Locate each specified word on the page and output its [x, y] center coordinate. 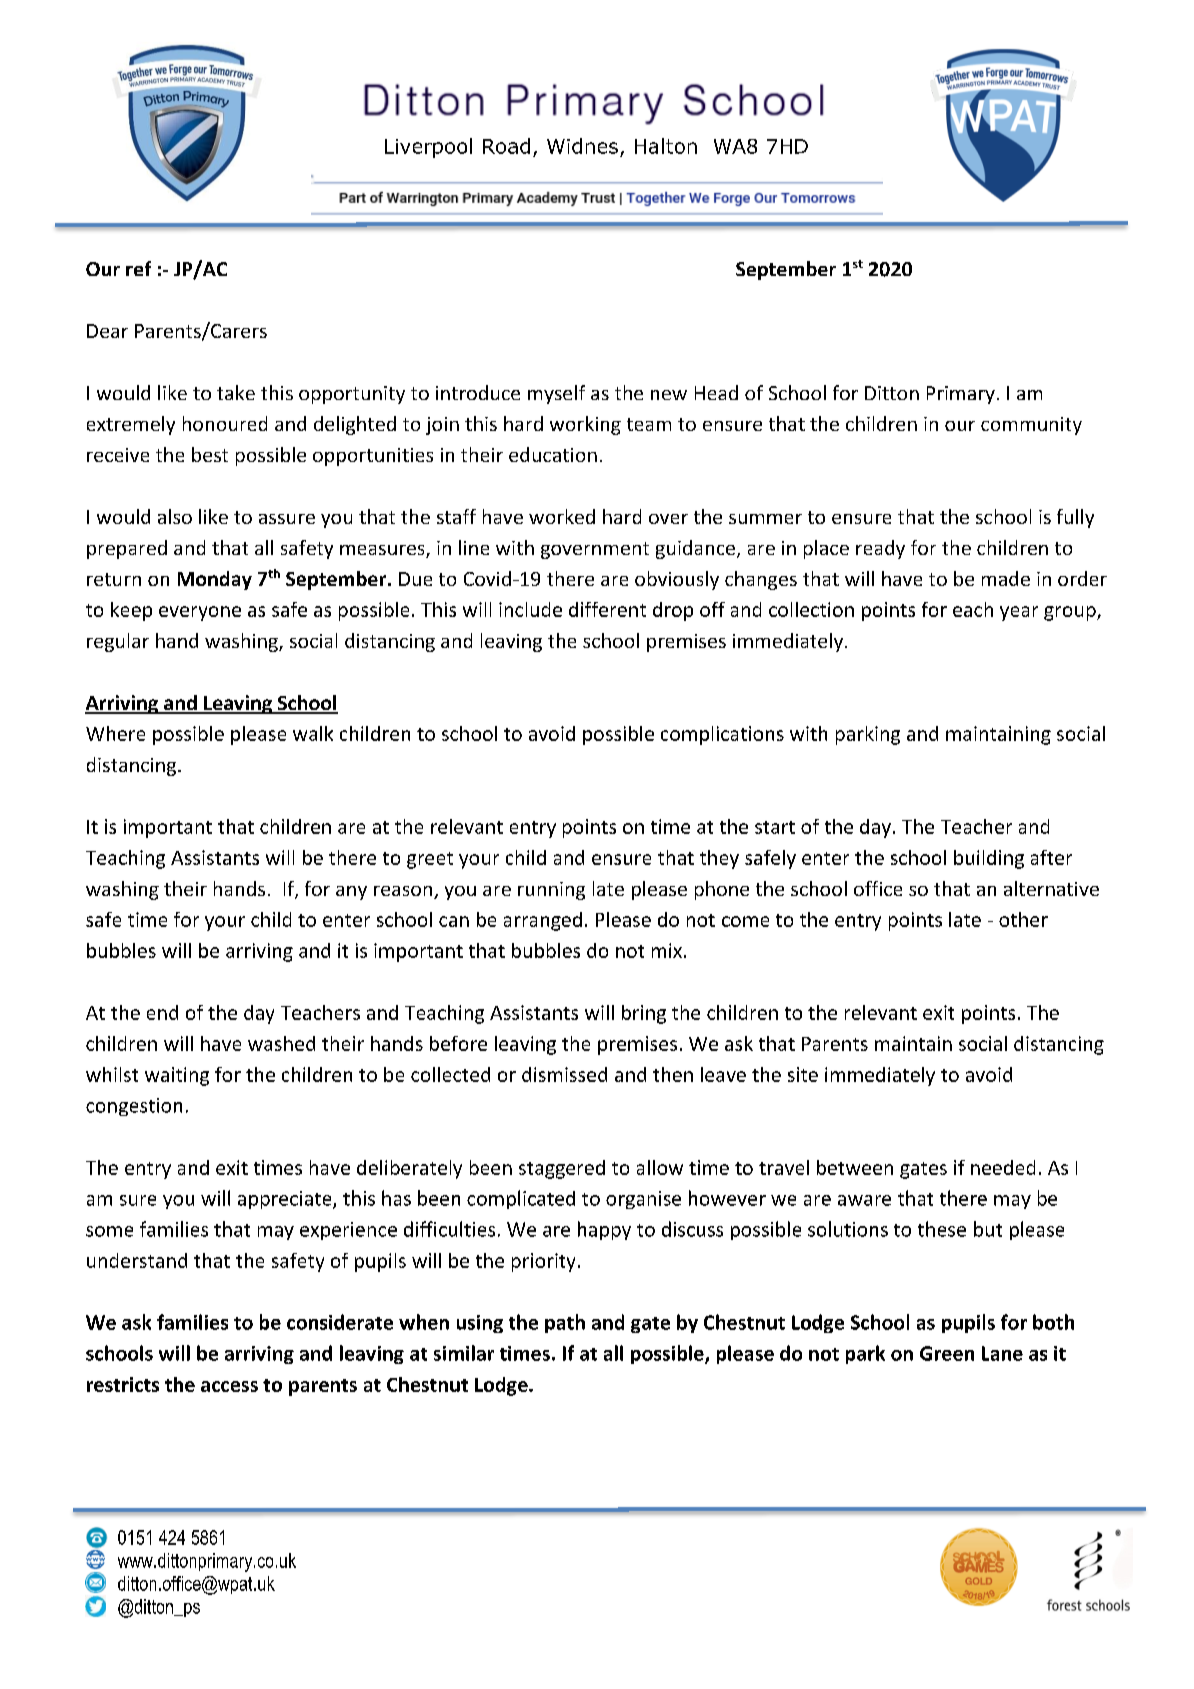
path [565, 1323]
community [1031, 426]
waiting [177, 1076]
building [989, 859]
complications [722, 735]
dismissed [564, 1074]
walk [313, 733]
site [803, 1074]
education [553, 454]
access [229, 1386]
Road [506, 146]
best [210, 454]
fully [1075, 518]
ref [138, 268]
